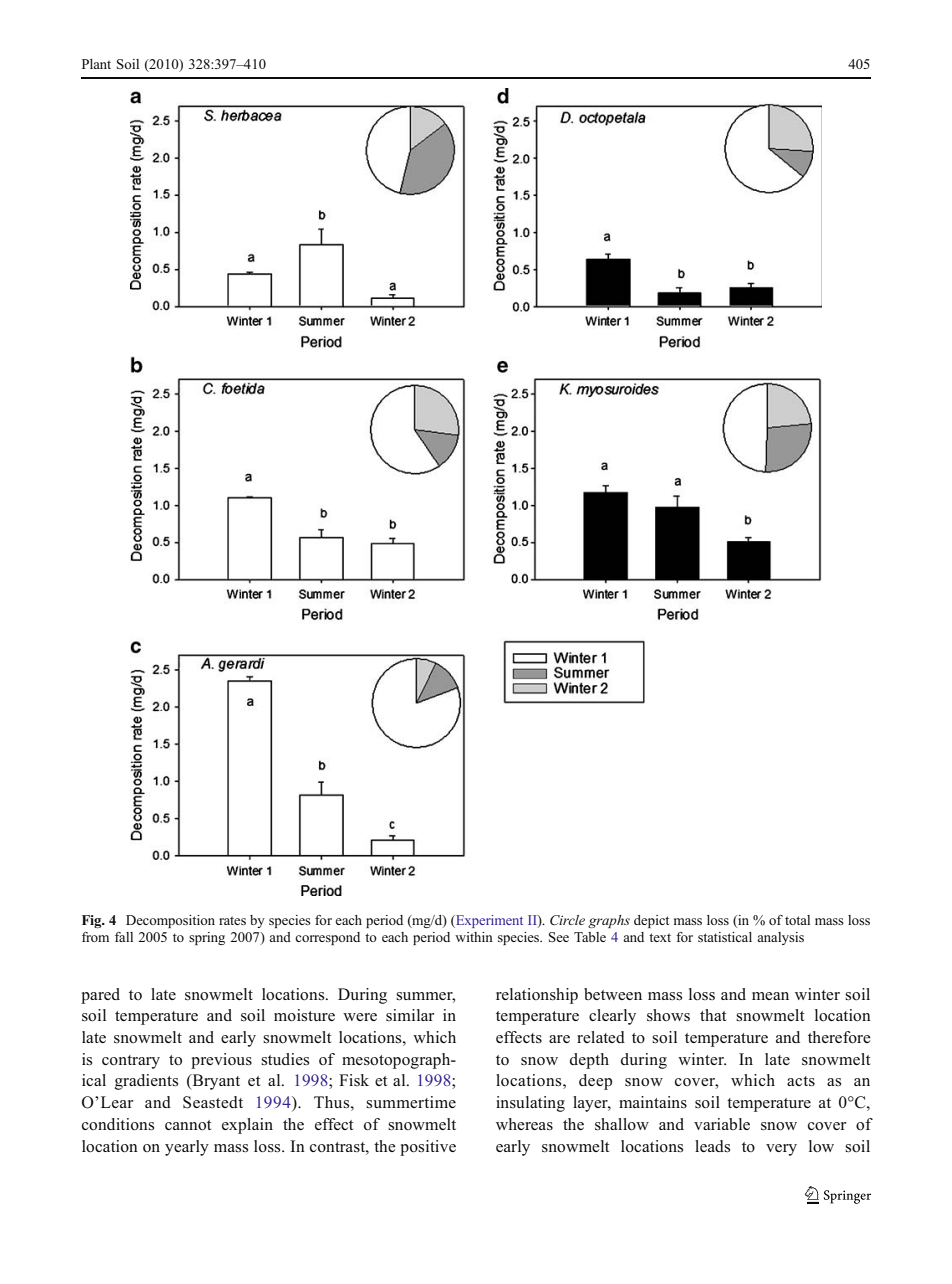 Image resolution: width=952 pixels, height=1284 pixels. Describe the element at coordinates (559, 937) in the screenshot. I see `See` at that location.
